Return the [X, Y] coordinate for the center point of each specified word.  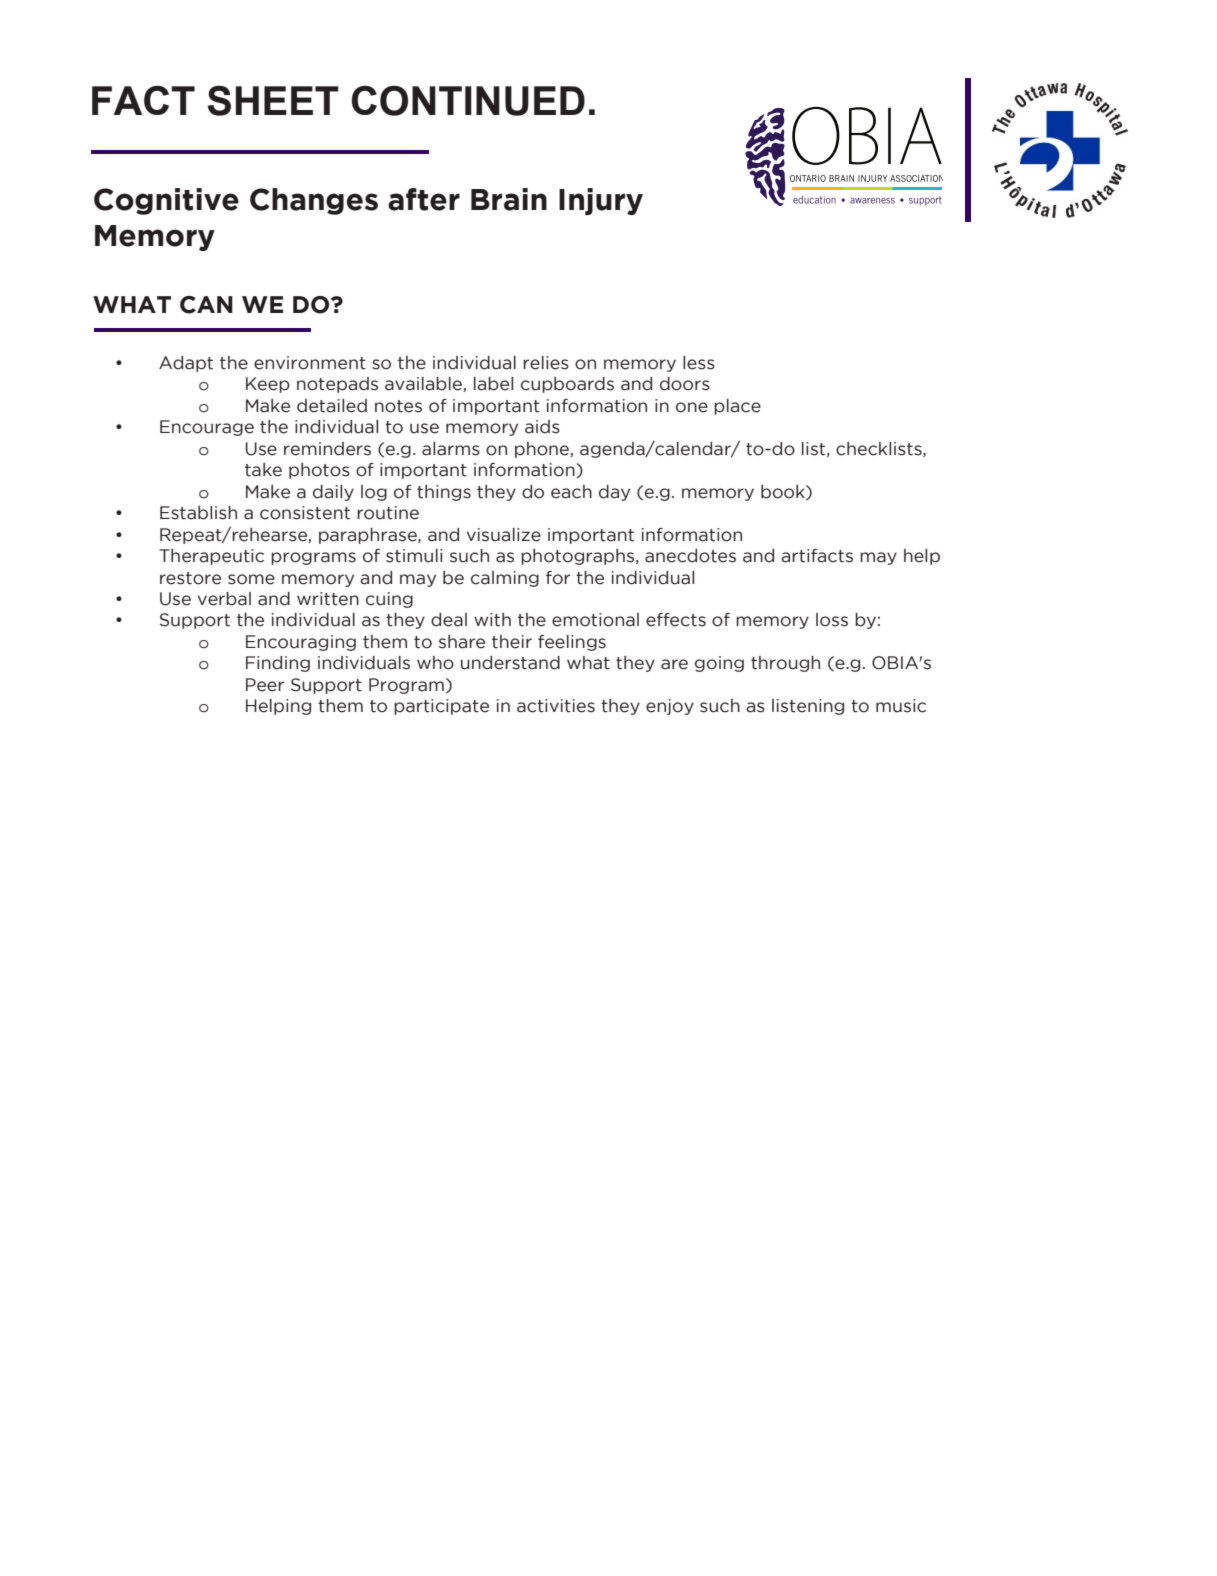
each [571, 492]
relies [546, 363]
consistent [305, 513]
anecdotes [690, 556]
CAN [206, 305]
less [699, 363]
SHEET [273, 100]
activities [556, 706]
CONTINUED [468, 100]
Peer [265, 685]
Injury [601, 201]
